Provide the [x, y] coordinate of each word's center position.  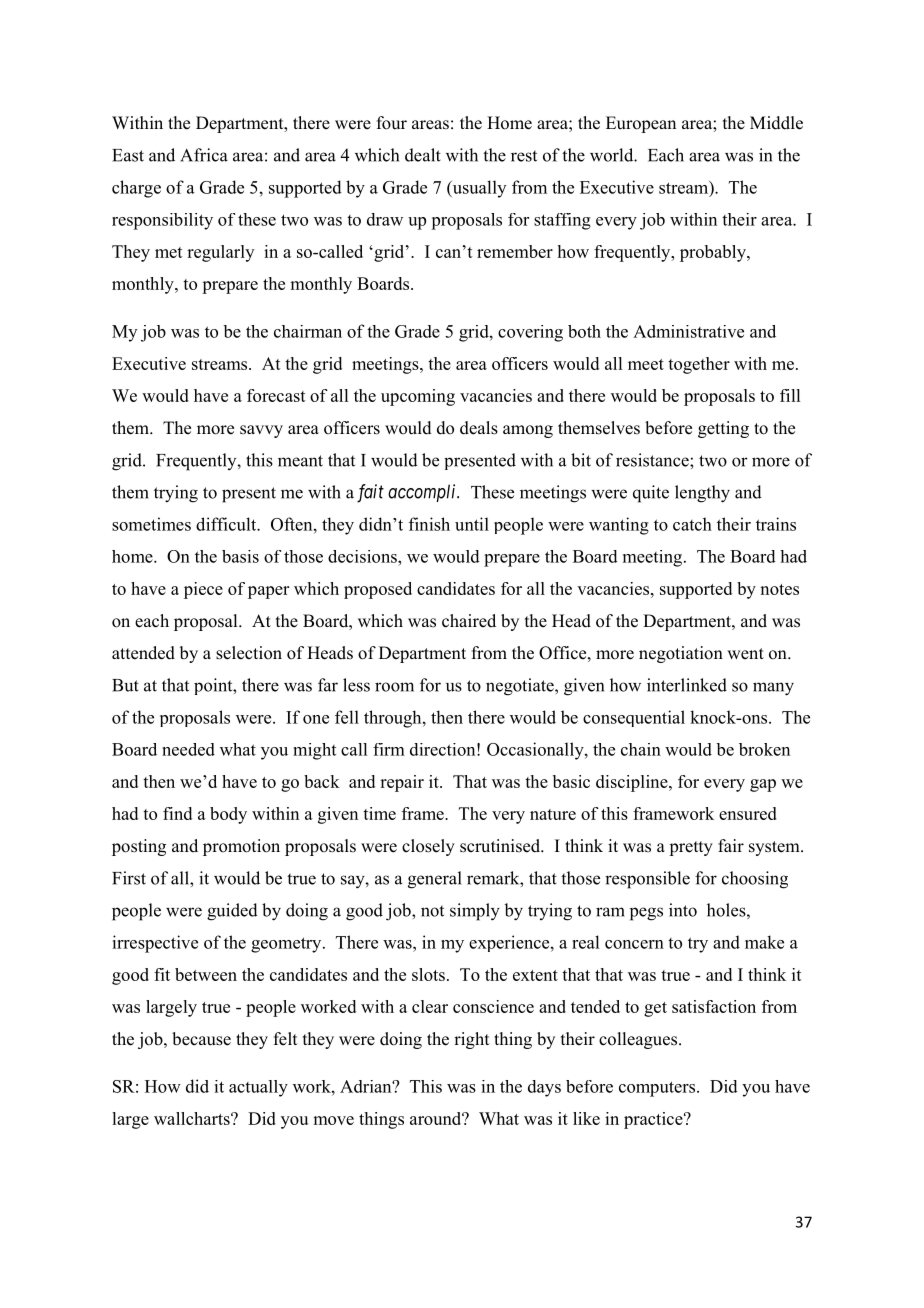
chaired [469, 621]
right [471, 1040]
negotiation [681, 654]
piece [203, 590]
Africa [204, 155]
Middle [776, 123]
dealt [423, 155]
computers [658, 1089]
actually [258, 1088]
